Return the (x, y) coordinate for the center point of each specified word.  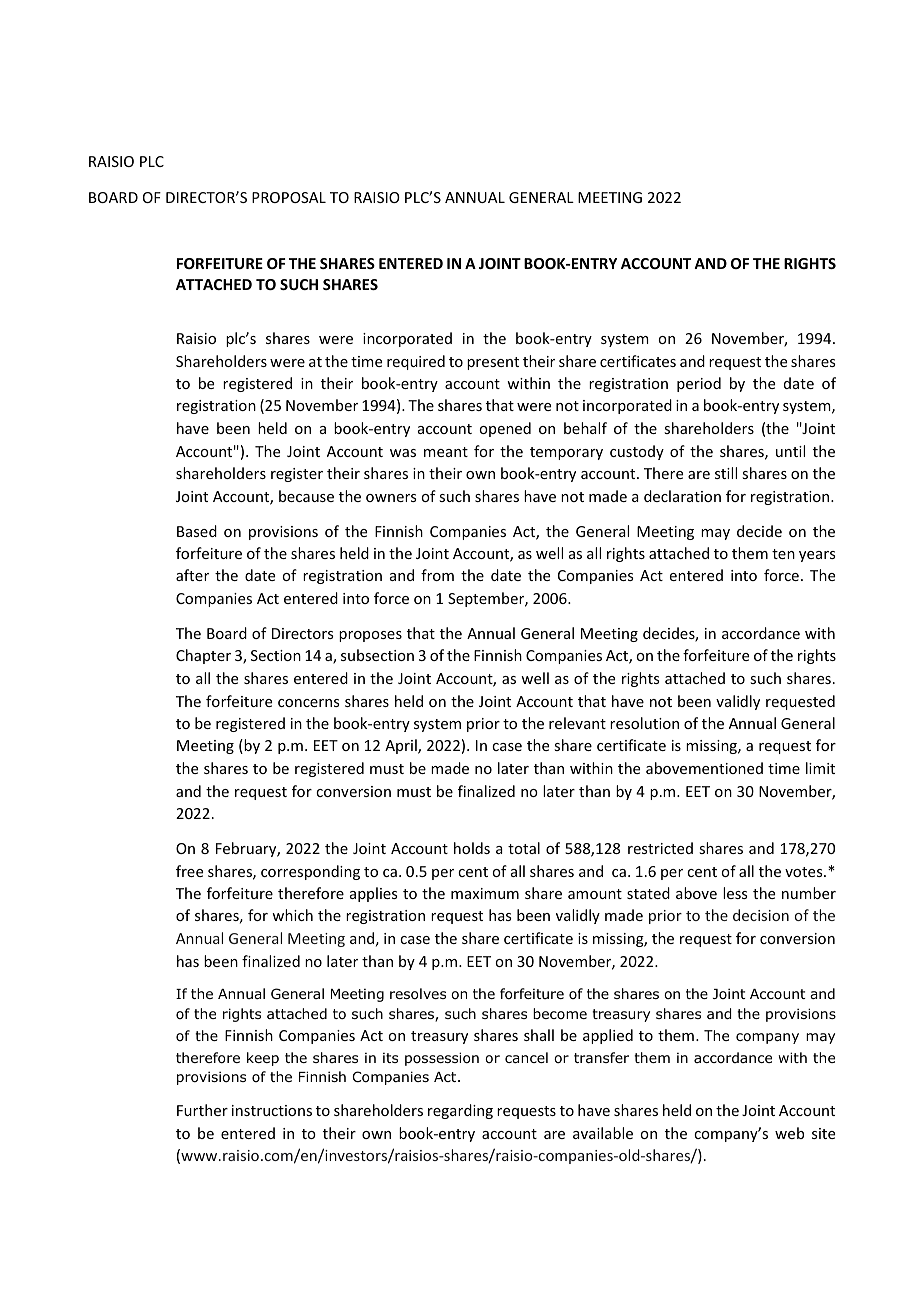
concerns (308, 703)
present (493, 363)
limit (820, 768)
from (437, 575)
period (699, 384)
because (306, 496)
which (292, 915)
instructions (272, 1110)
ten (783, 554)
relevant (577, 723)
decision (761, 915)
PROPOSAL (289, 197)
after (192, 575)
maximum (485, 893)
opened (505, 429)
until (790, 451)
